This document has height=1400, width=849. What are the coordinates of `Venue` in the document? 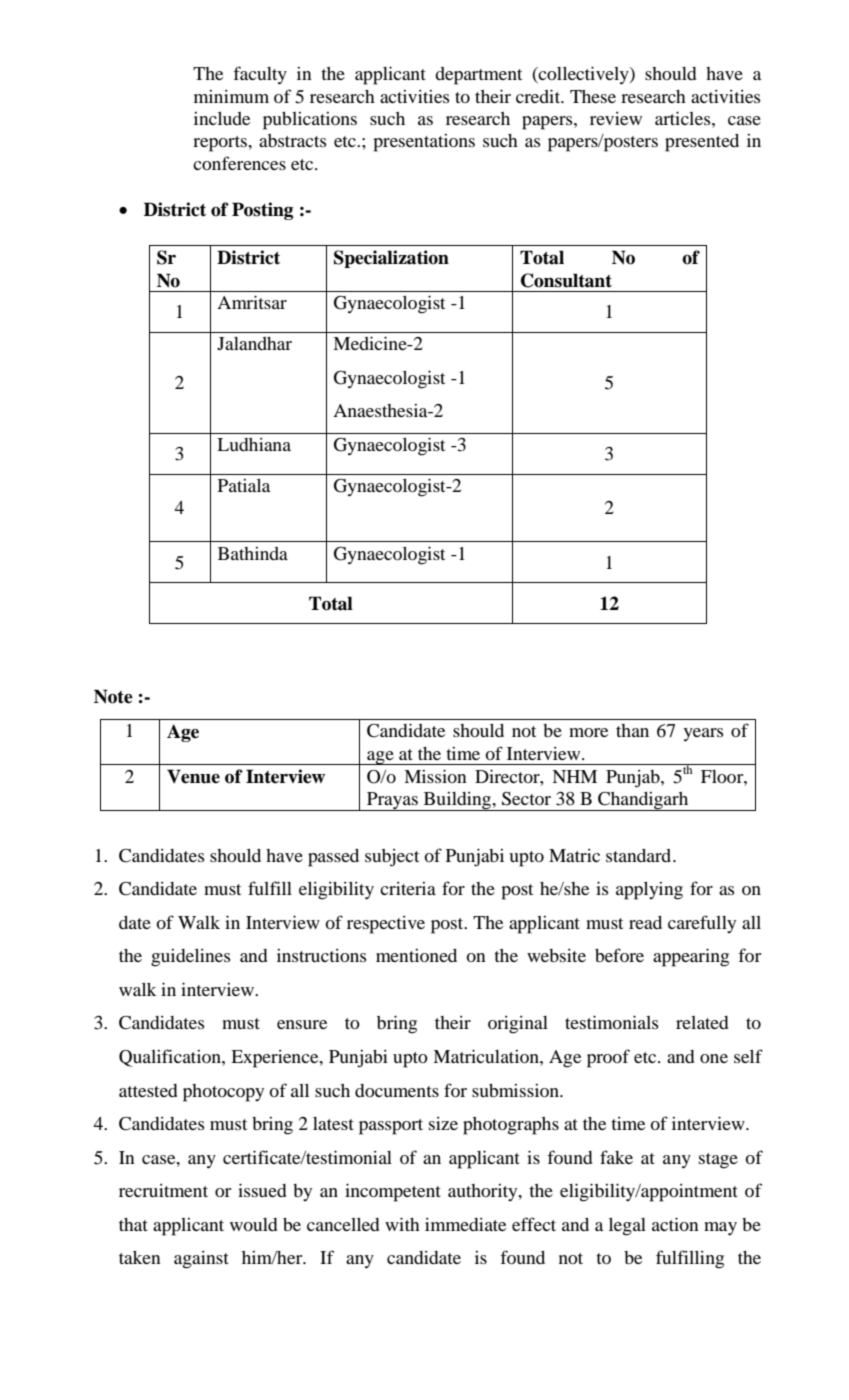 It's located at (193, 776).
